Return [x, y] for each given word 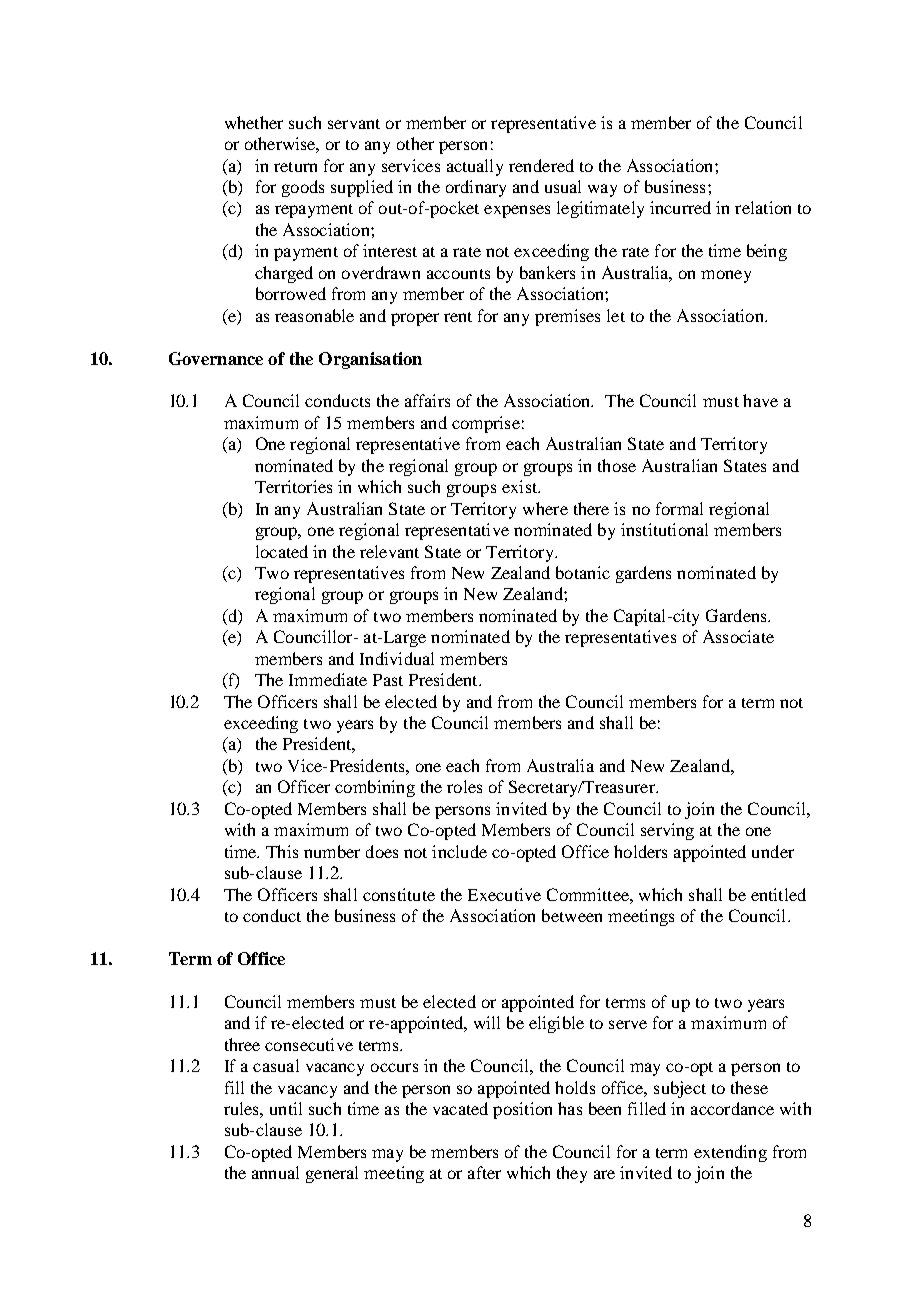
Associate [738, 636]
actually [475, 167]
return [295, 167]
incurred [680, 207]
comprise [486, 424]
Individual [397, 658]
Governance [216, 358]
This [282, 851]
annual [275, 1172]
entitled [778, 894]
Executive [504, 894]
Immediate [328, 679]
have [760, 400]
